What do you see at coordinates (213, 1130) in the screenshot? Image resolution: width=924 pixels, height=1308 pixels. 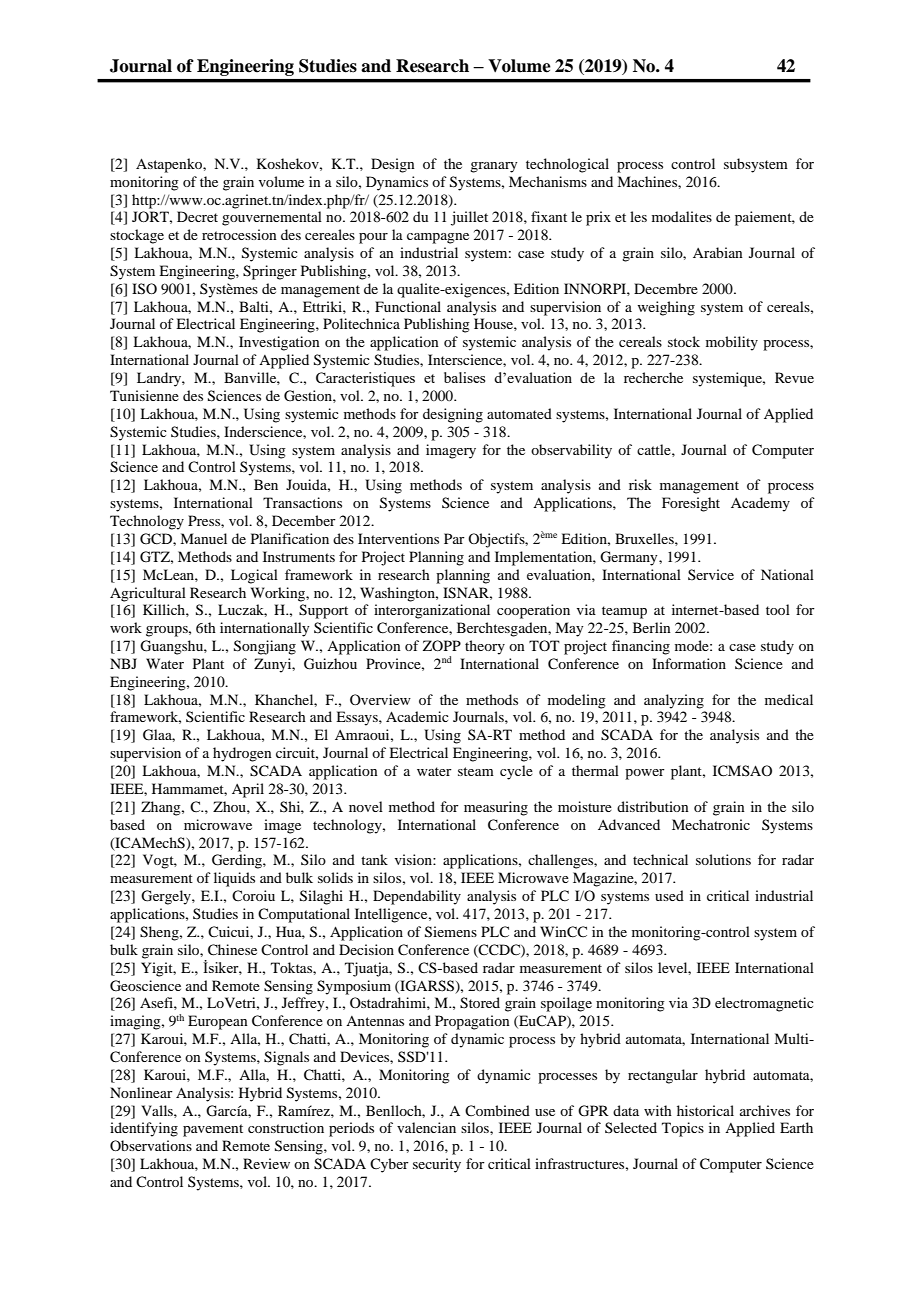 I see `pavement` at bounding box center [213, 1130].
